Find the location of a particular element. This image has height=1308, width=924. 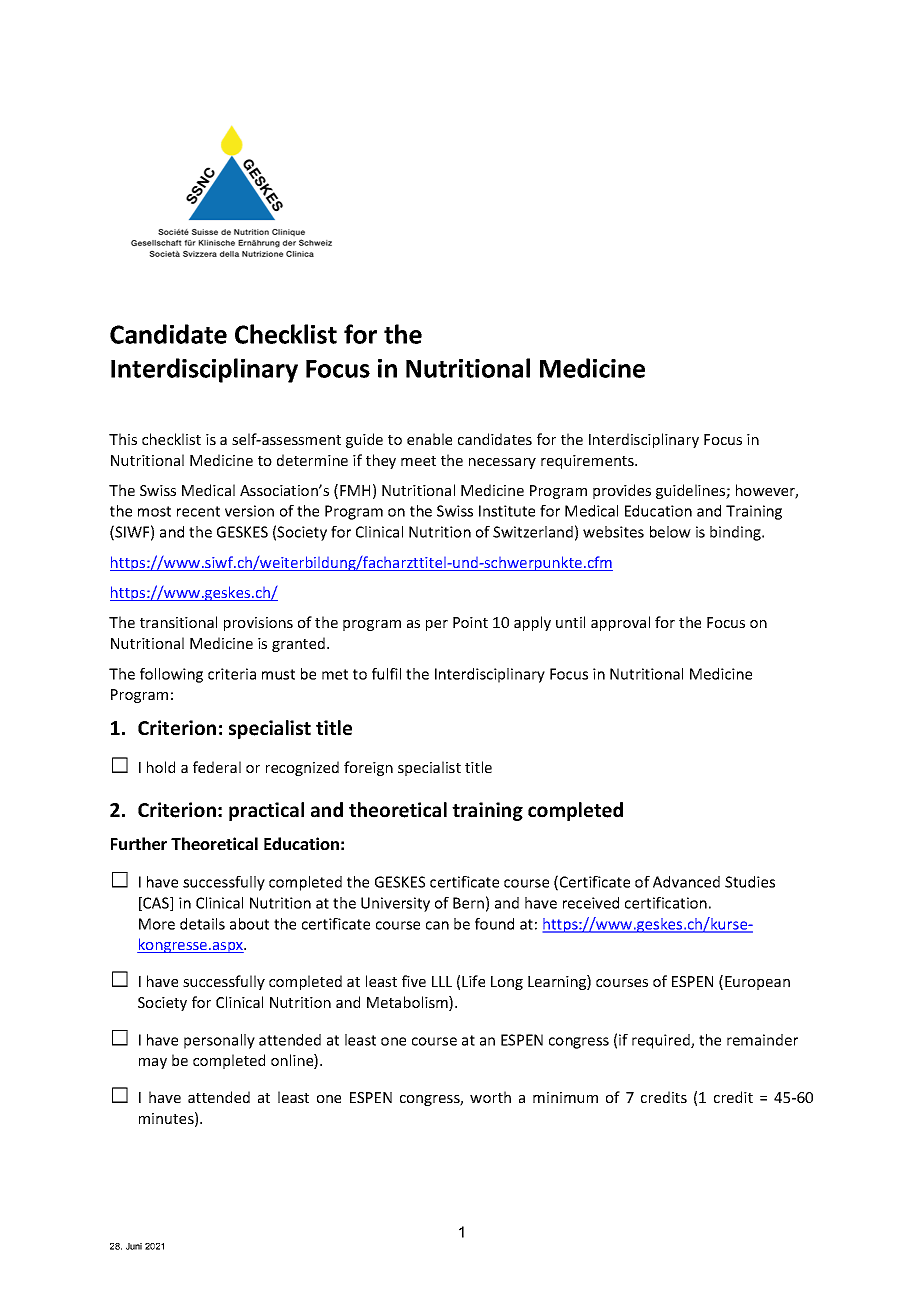

fulfil is located at coordinates (386, 674).
